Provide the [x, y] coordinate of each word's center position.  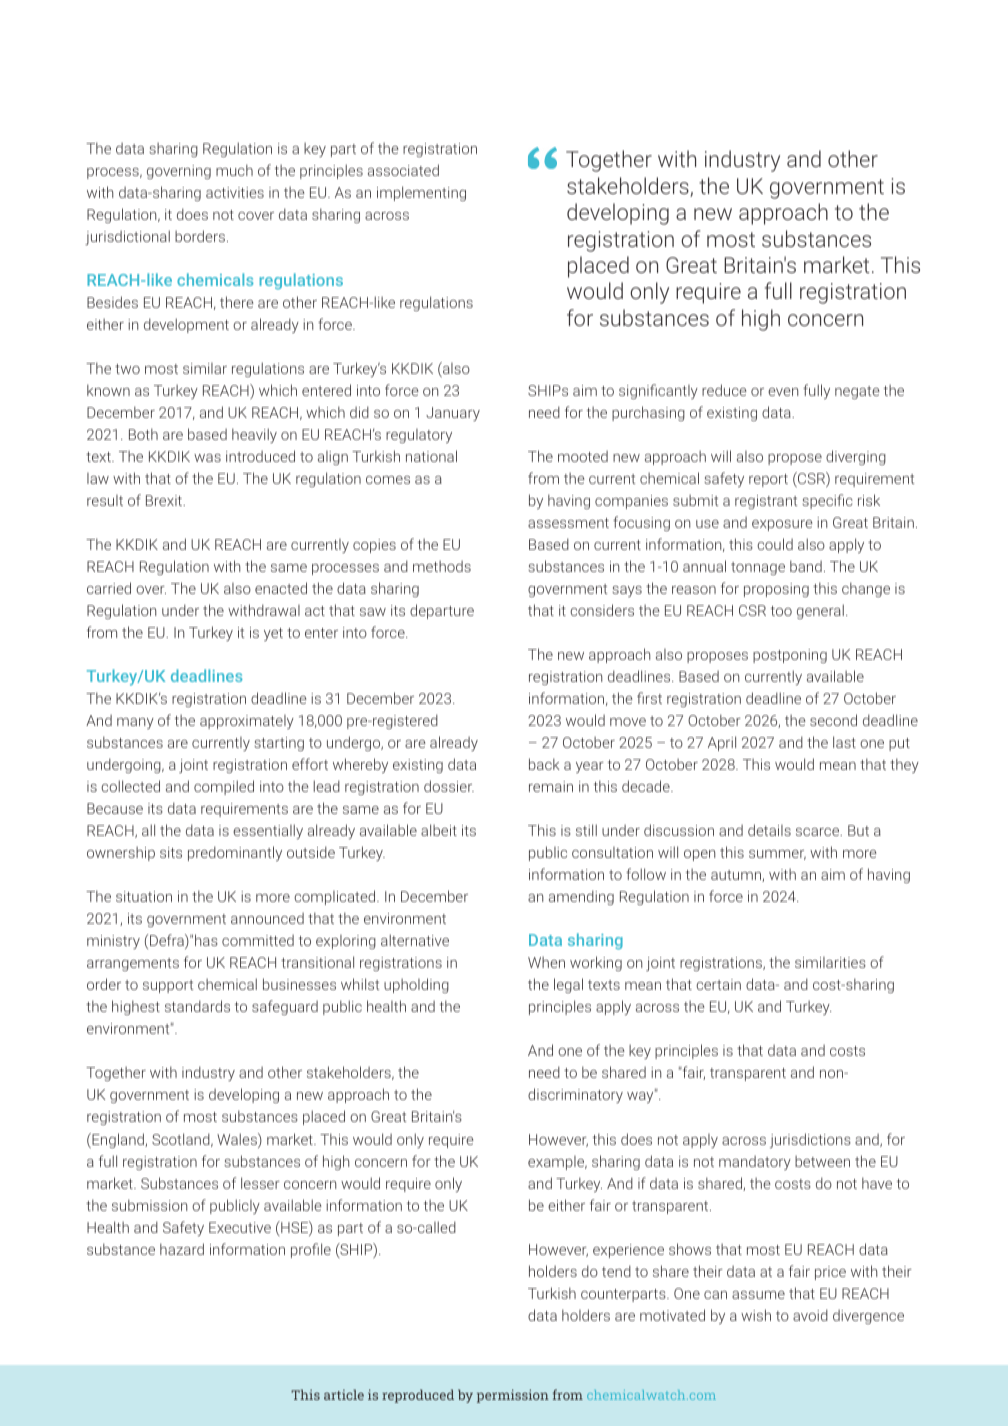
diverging [856, 457]
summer [777, 855]
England [118, 1140]
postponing [790, 656]
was [207, 458]
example [557, 1163]
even [783, 392]
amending [581, 897]
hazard [182, 1249]
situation [144, 896]
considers [602, 610]
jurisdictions [810, 1140]
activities [235, 192]
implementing [421, 193]
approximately [247, 722]
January [453, 414]
